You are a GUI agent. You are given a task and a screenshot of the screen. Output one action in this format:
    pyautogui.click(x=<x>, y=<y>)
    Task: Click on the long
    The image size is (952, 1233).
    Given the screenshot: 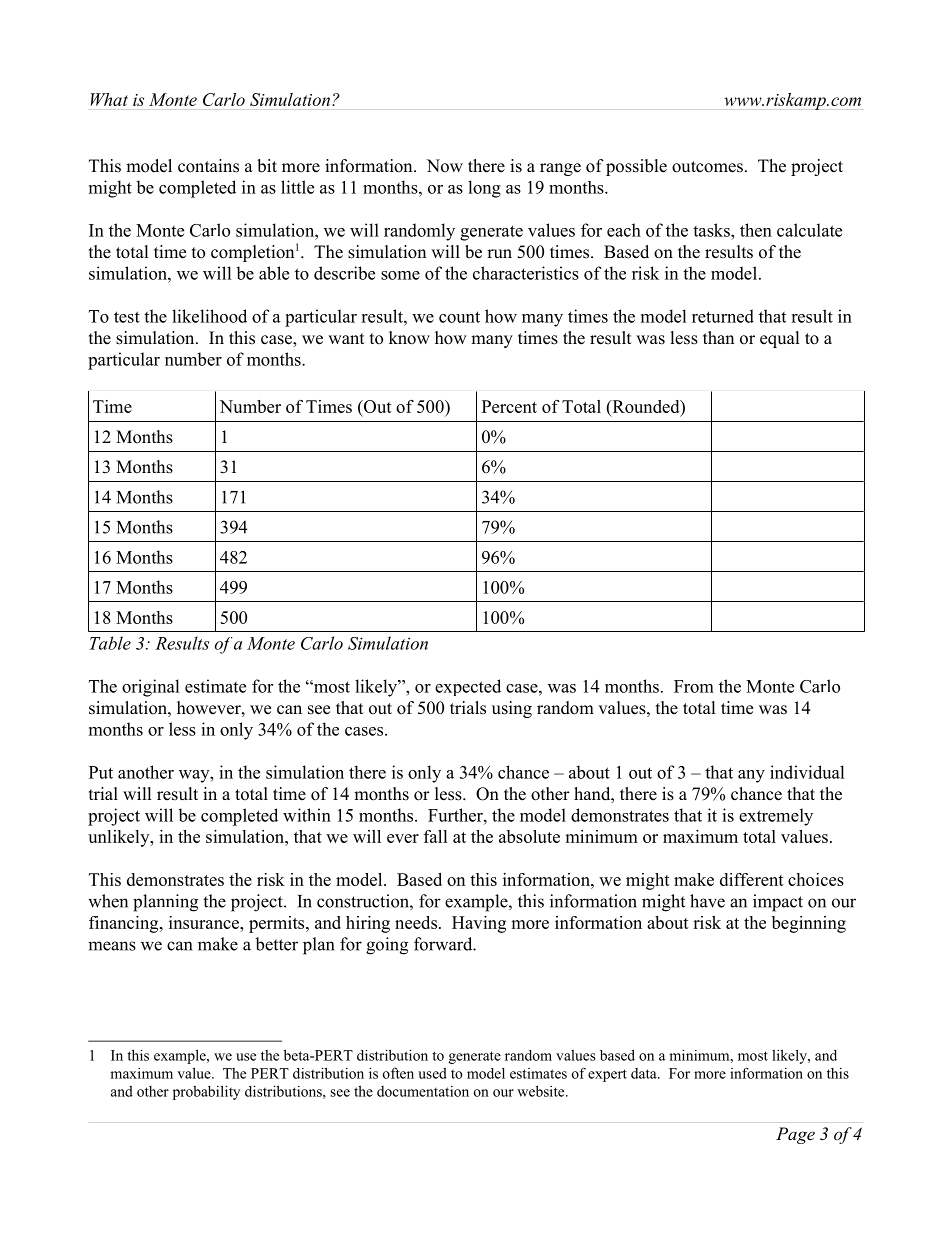 What is the action you would take?
    pyautogui.click(x=484, y=189)
